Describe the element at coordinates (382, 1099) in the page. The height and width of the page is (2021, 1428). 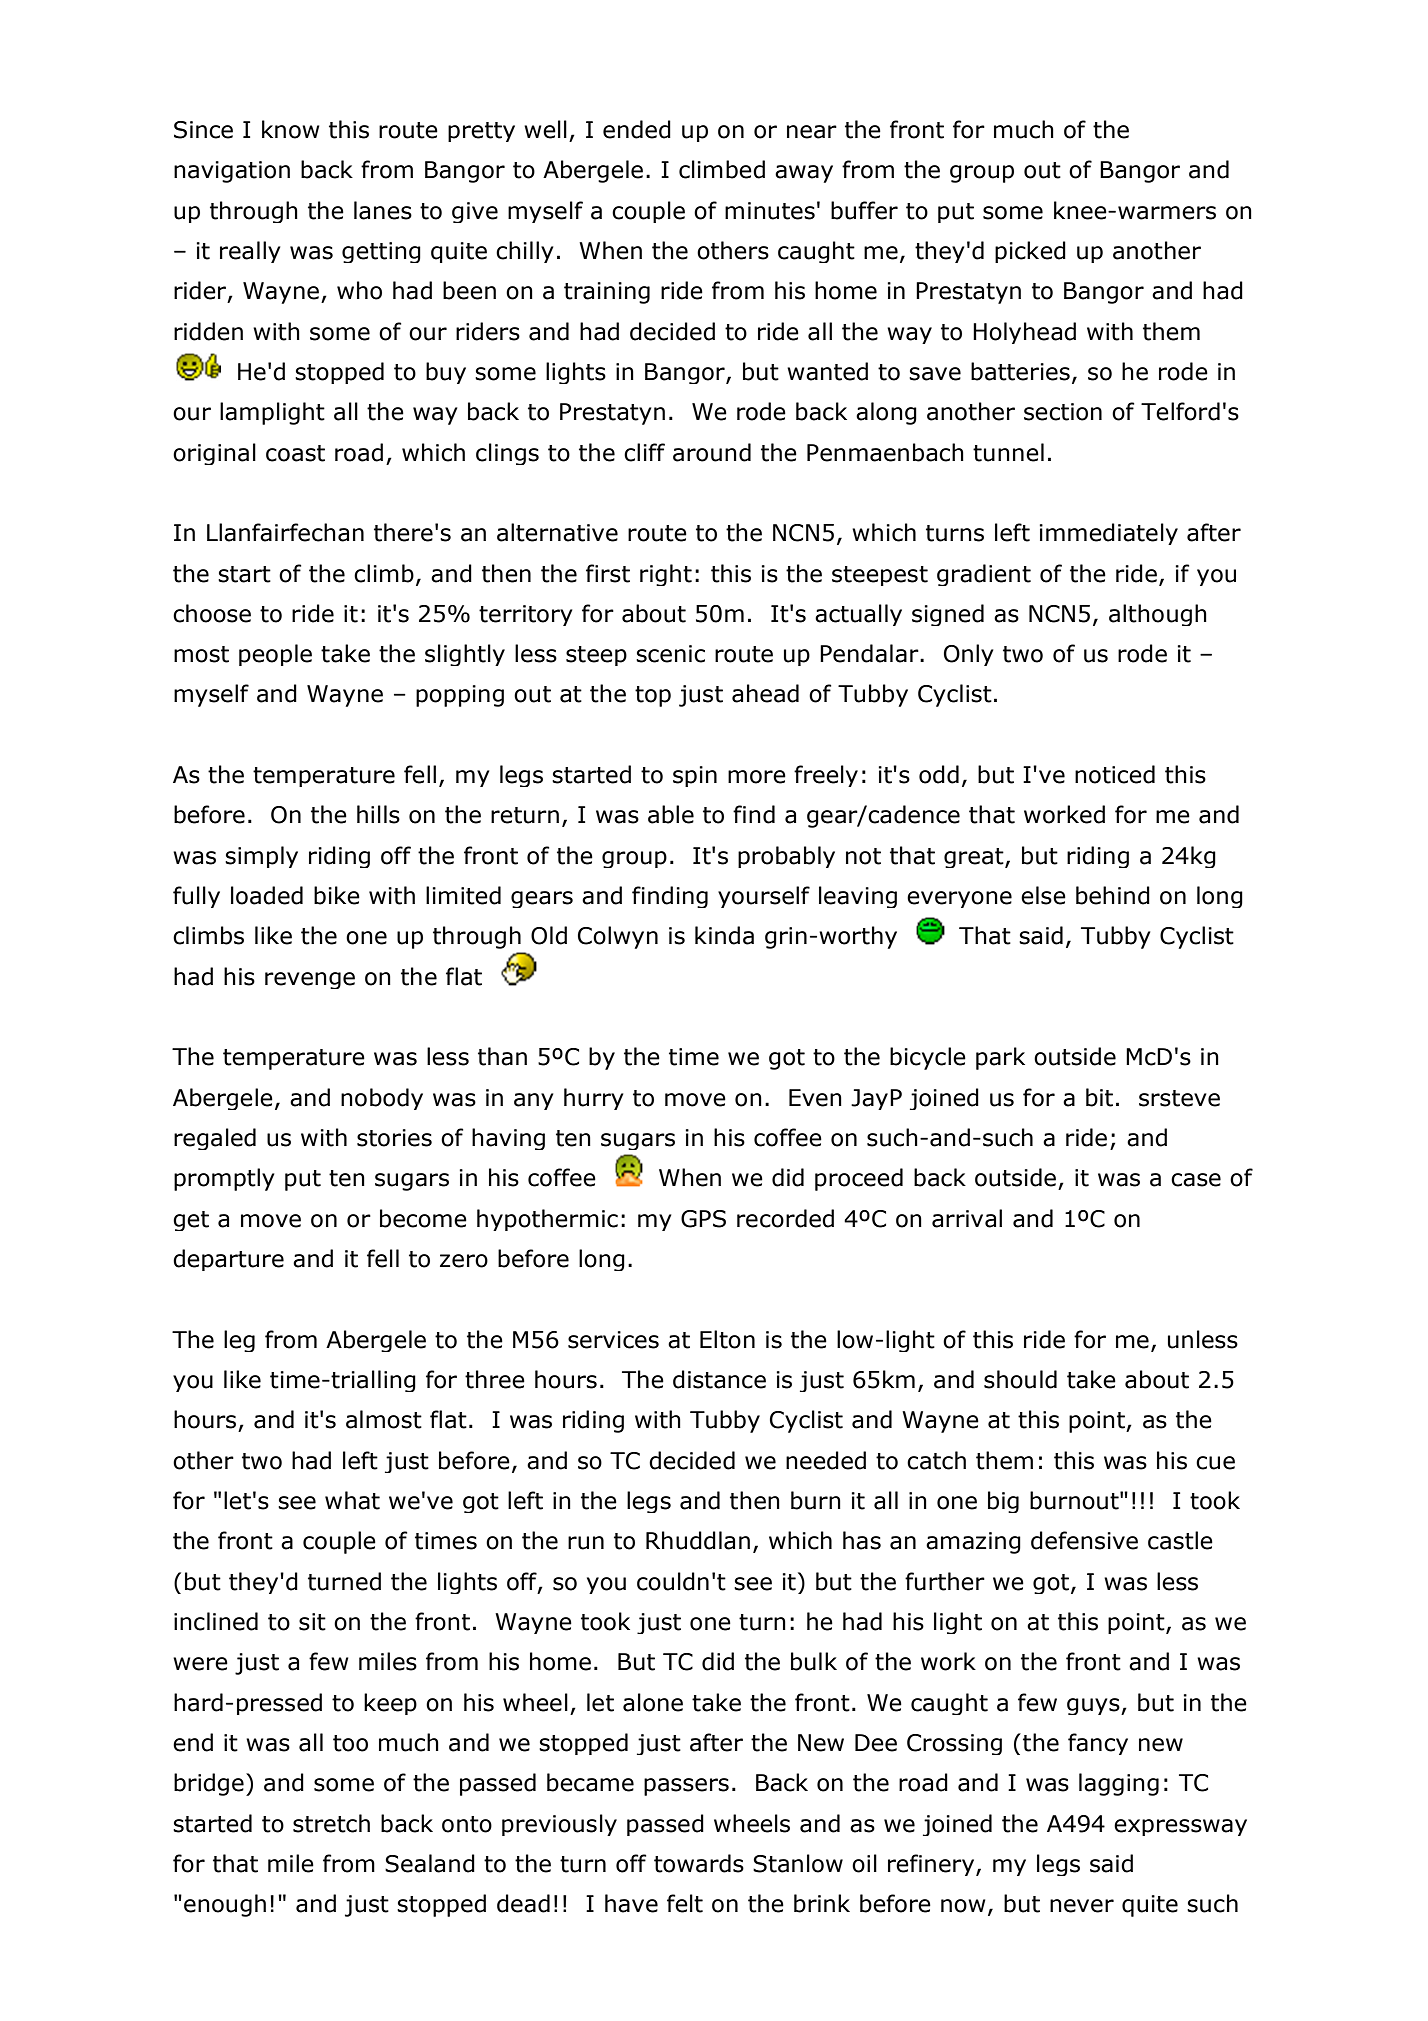
I see `nobody` at that location.
